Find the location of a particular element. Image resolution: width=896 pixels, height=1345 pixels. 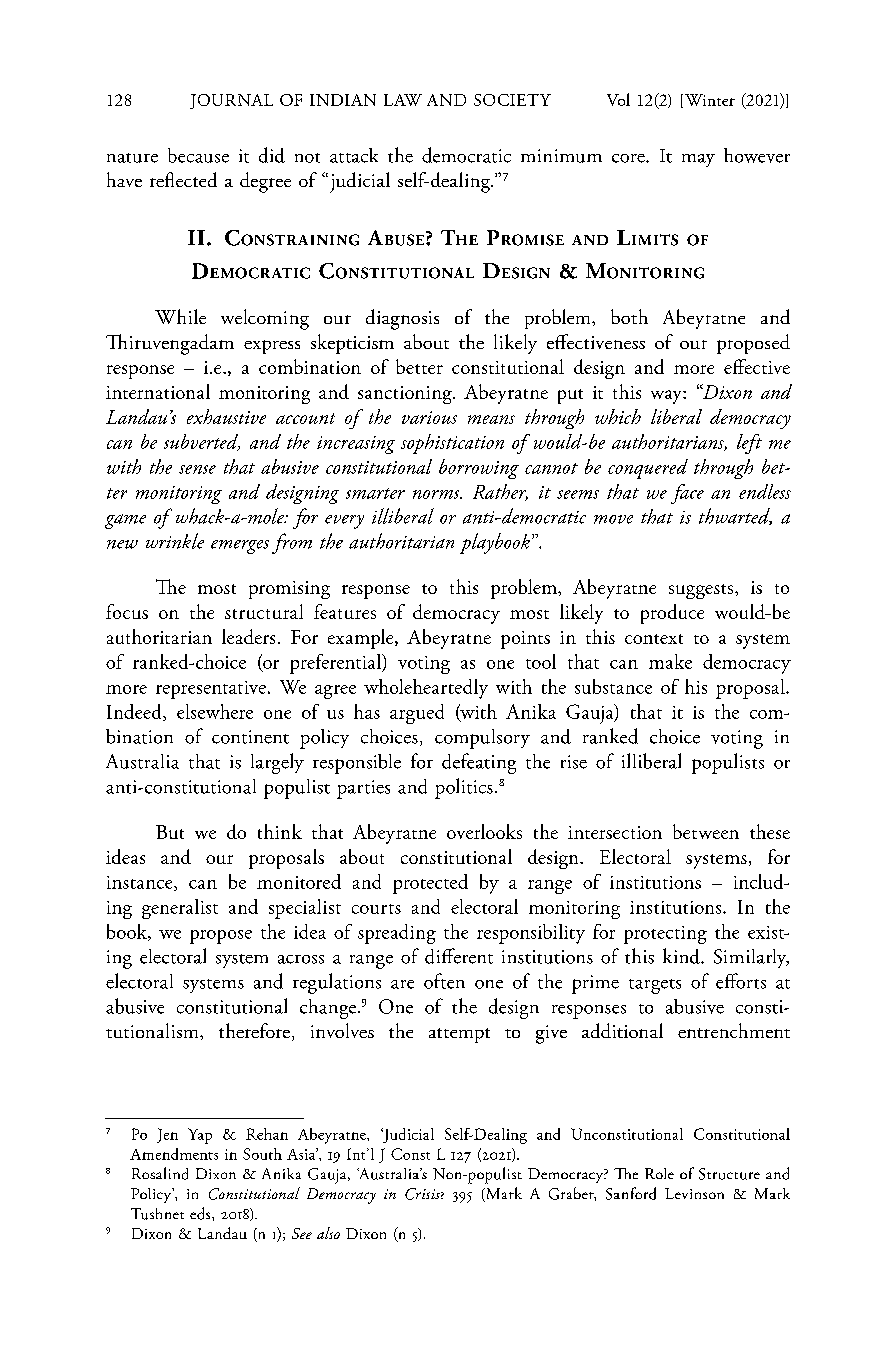

also is located at coordinates (328, 1233).
